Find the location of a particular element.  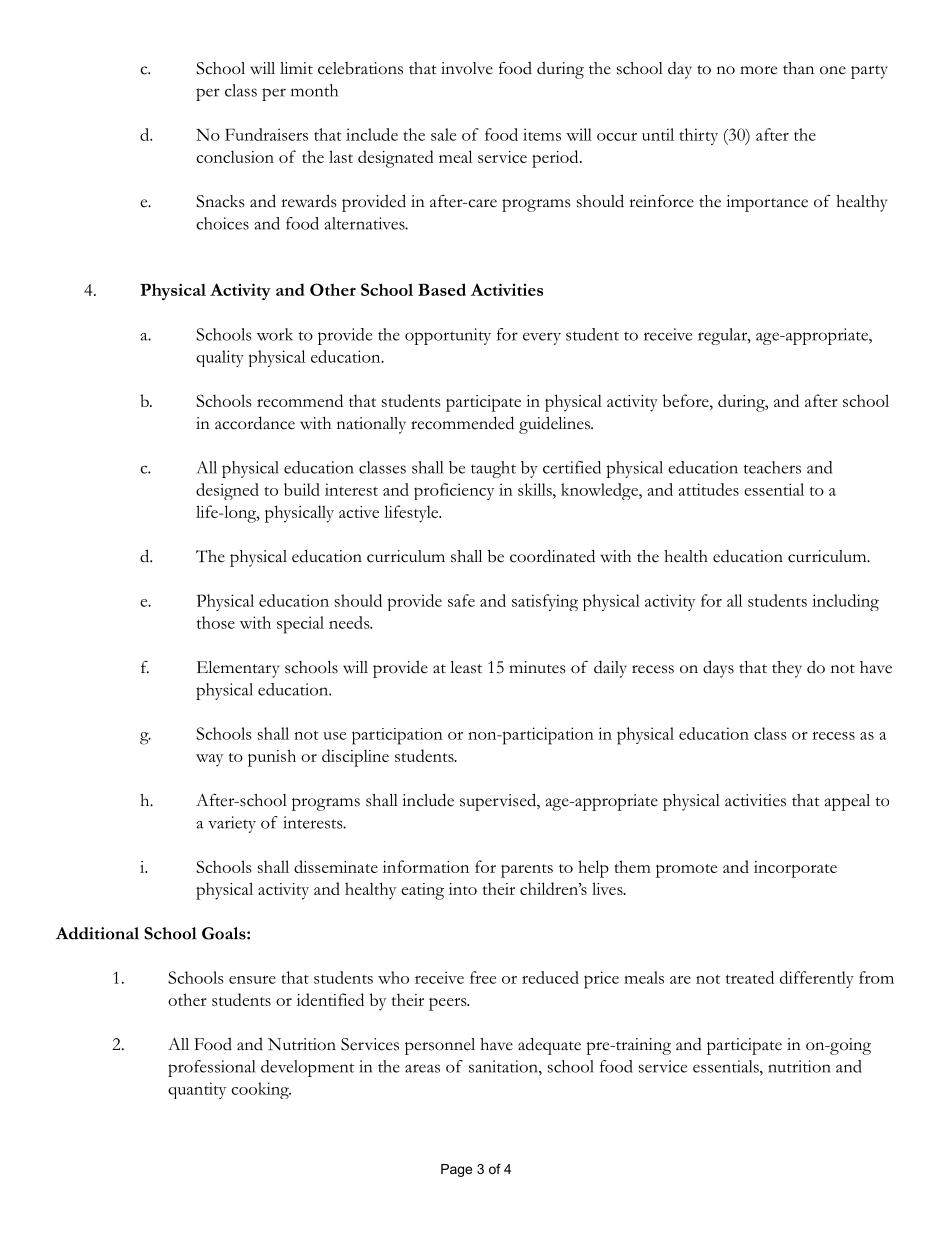

appeal is located at coordinates (847, 802).
